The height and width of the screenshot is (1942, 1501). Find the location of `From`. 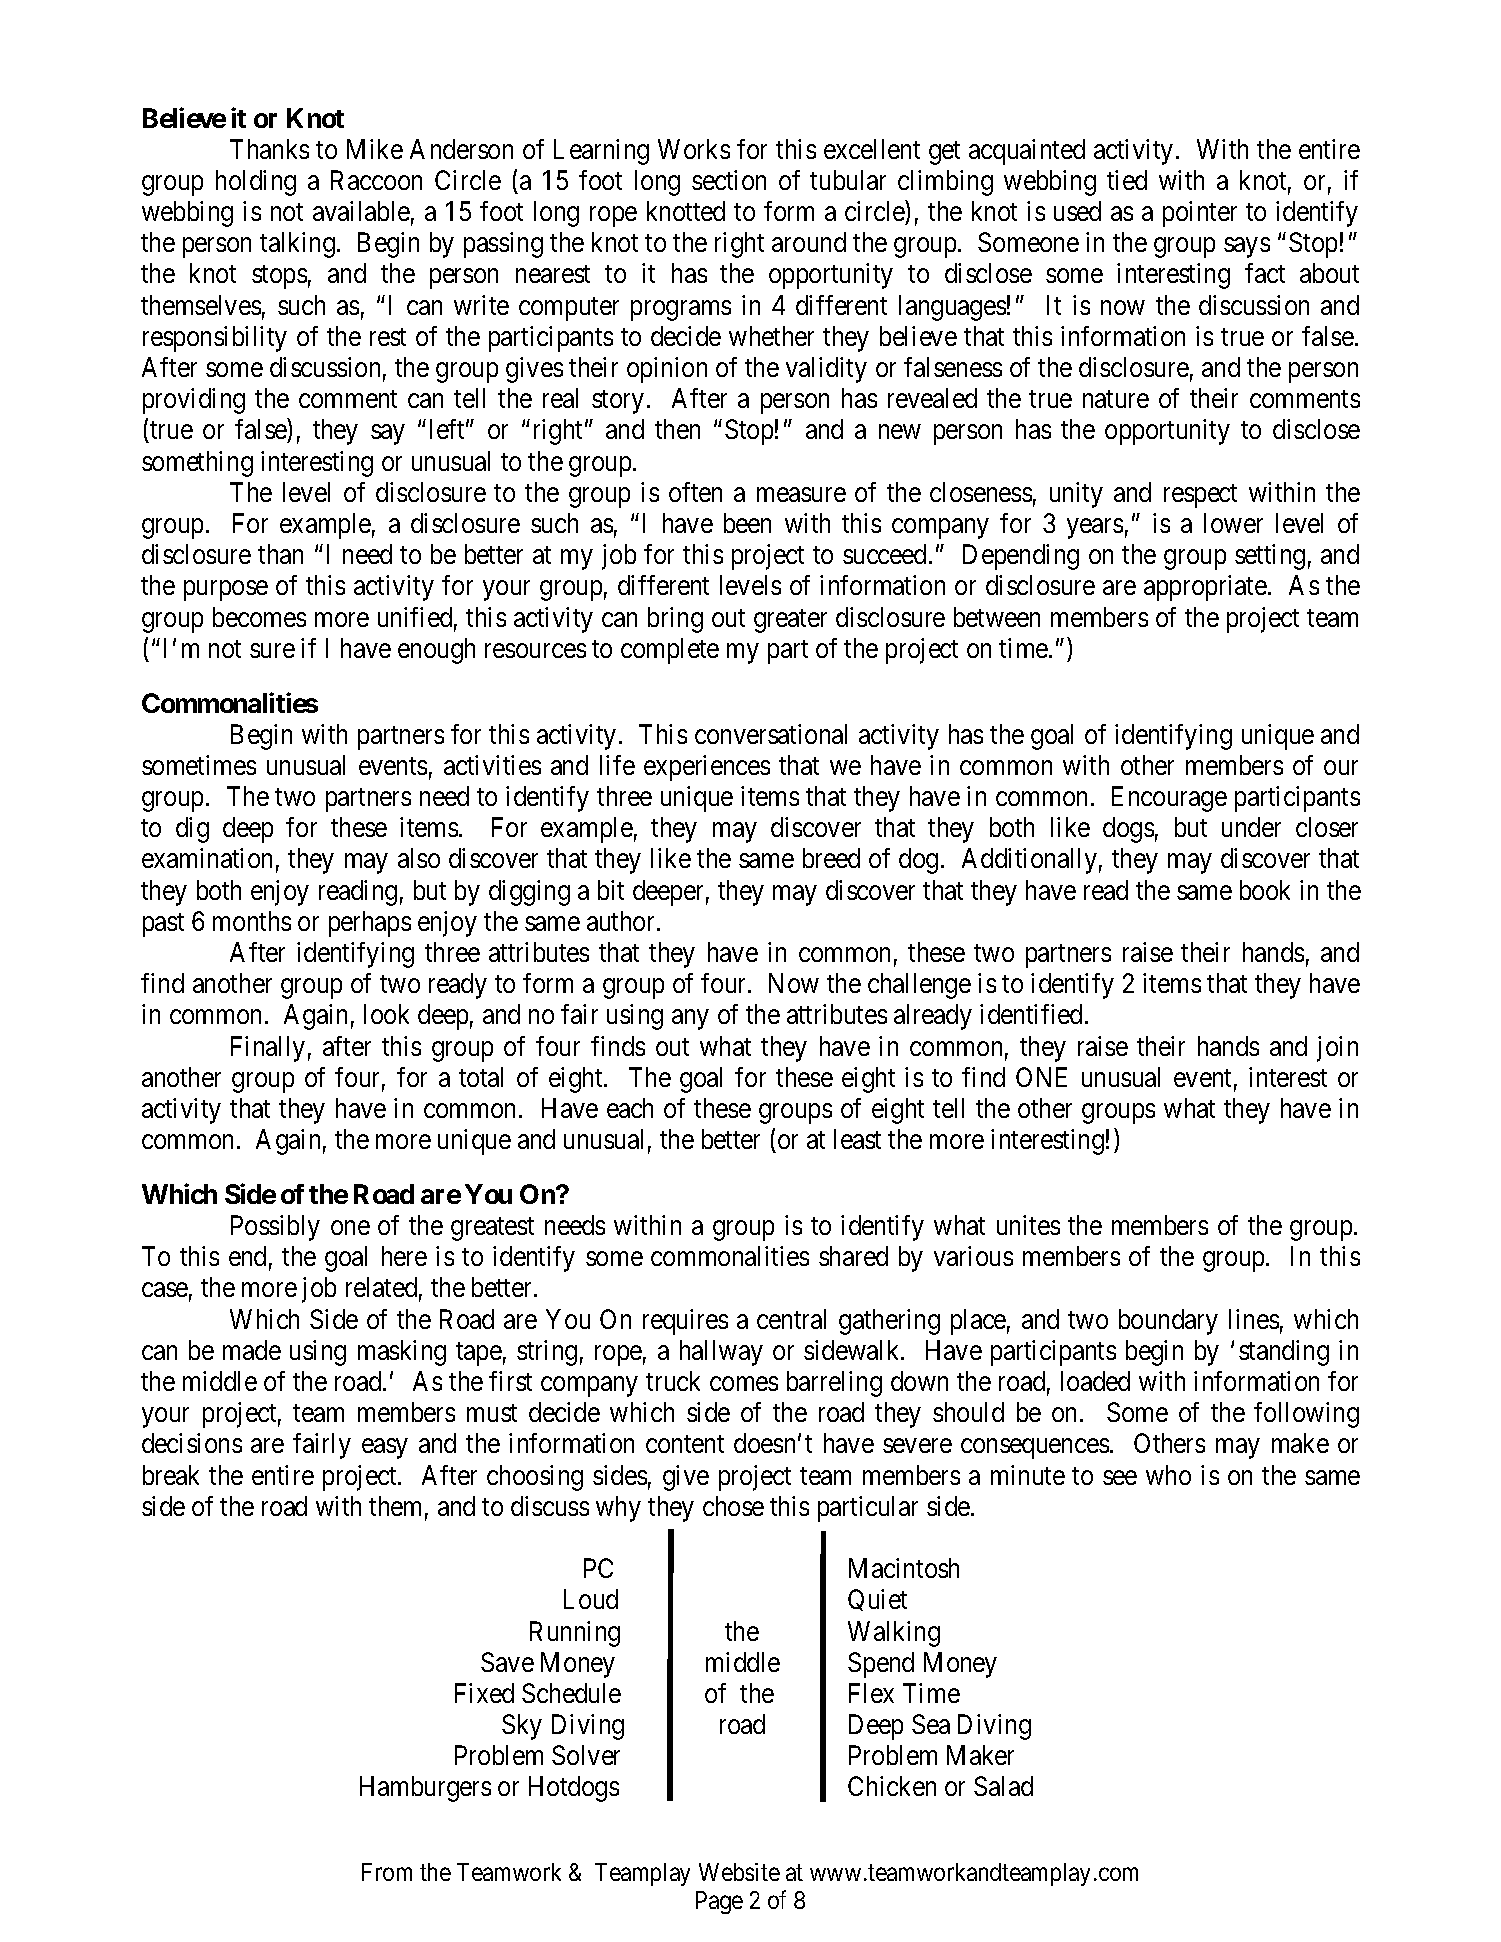

From is located at coordinates (387, 1872).
